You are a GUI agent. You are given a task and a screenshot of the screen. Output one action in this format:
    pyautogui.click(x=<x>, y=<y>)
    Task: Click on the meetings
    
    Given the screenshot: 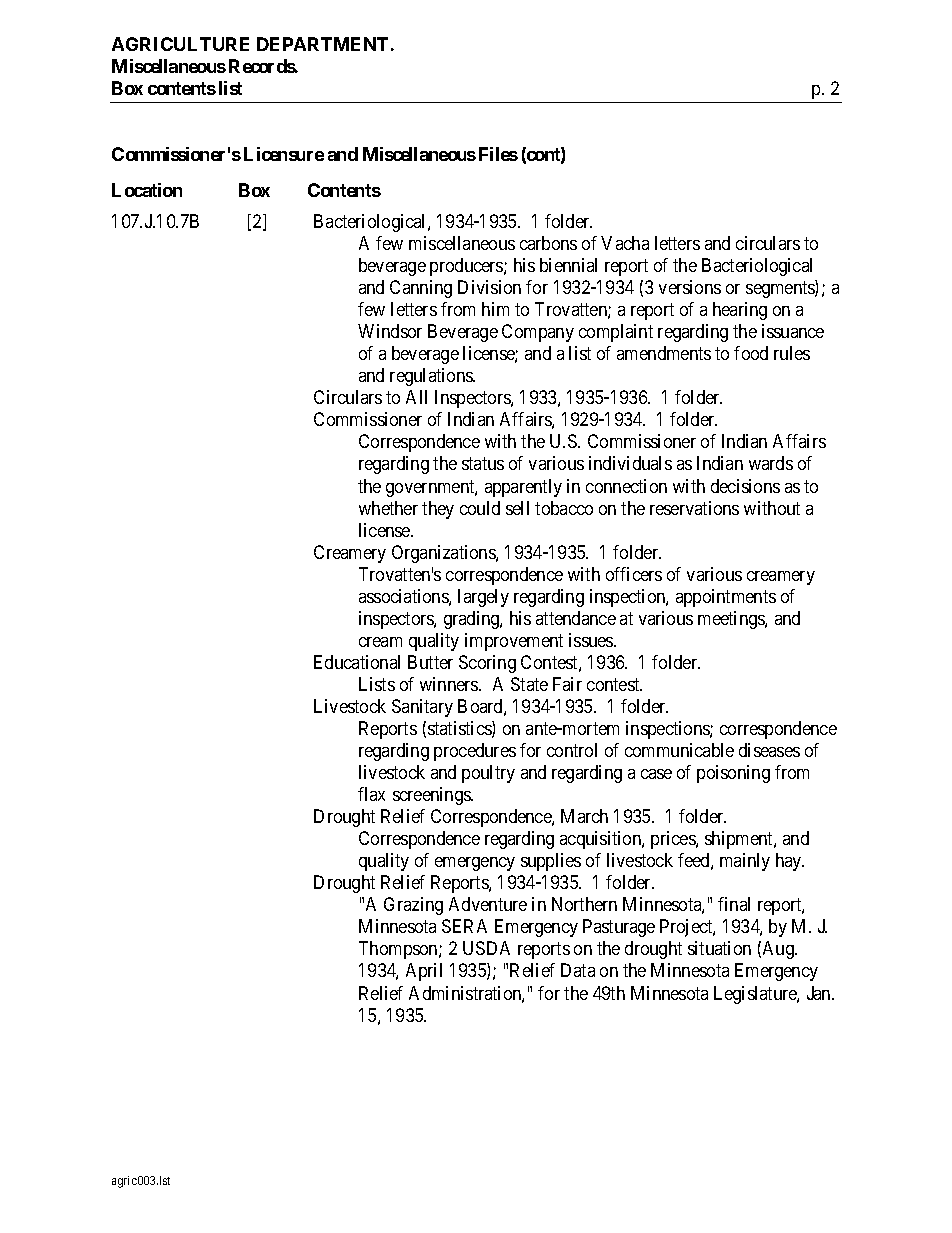 What is the action you would take?
    pyautogui.click(x=732, y=620)
